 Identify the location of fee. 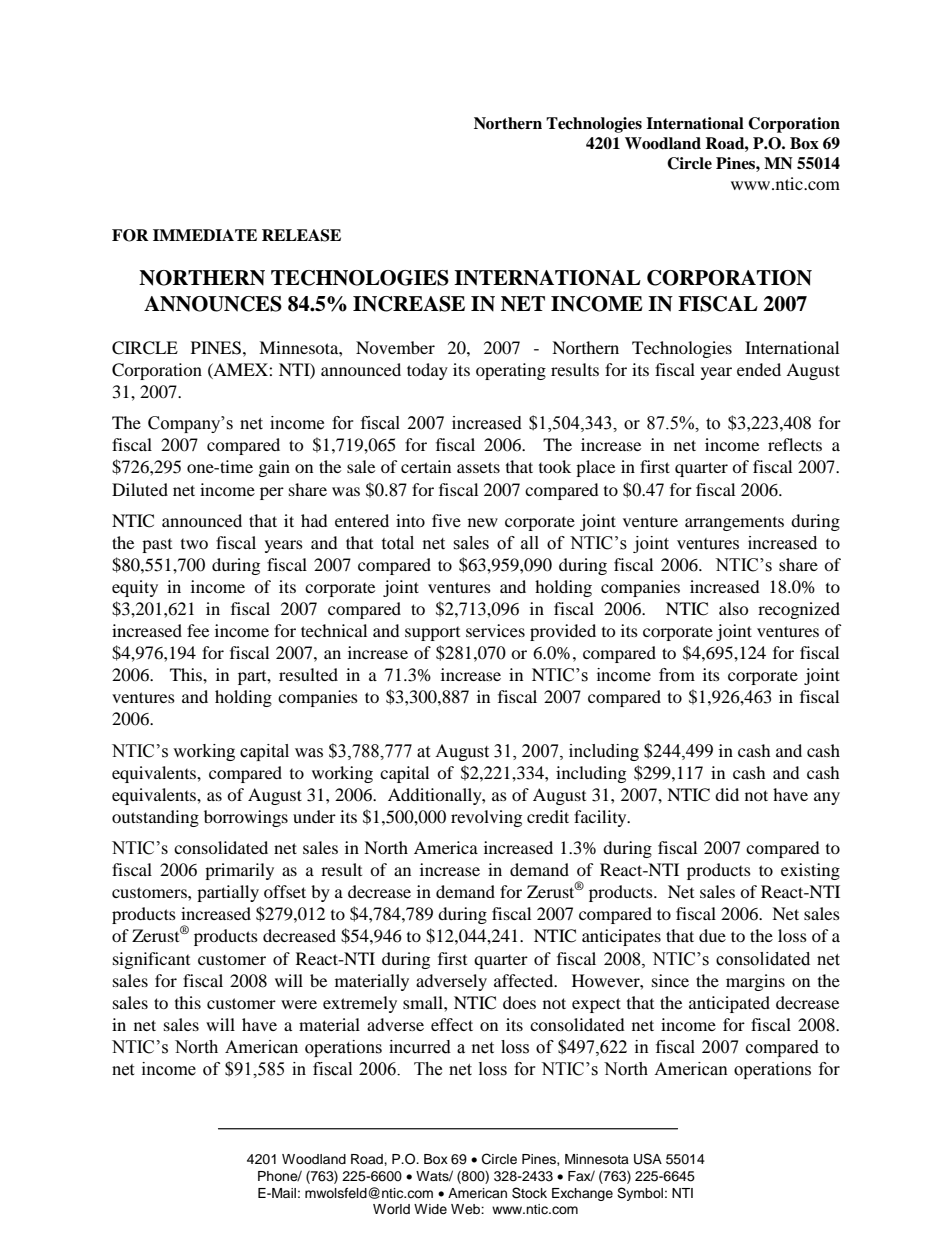
(198, 630).
